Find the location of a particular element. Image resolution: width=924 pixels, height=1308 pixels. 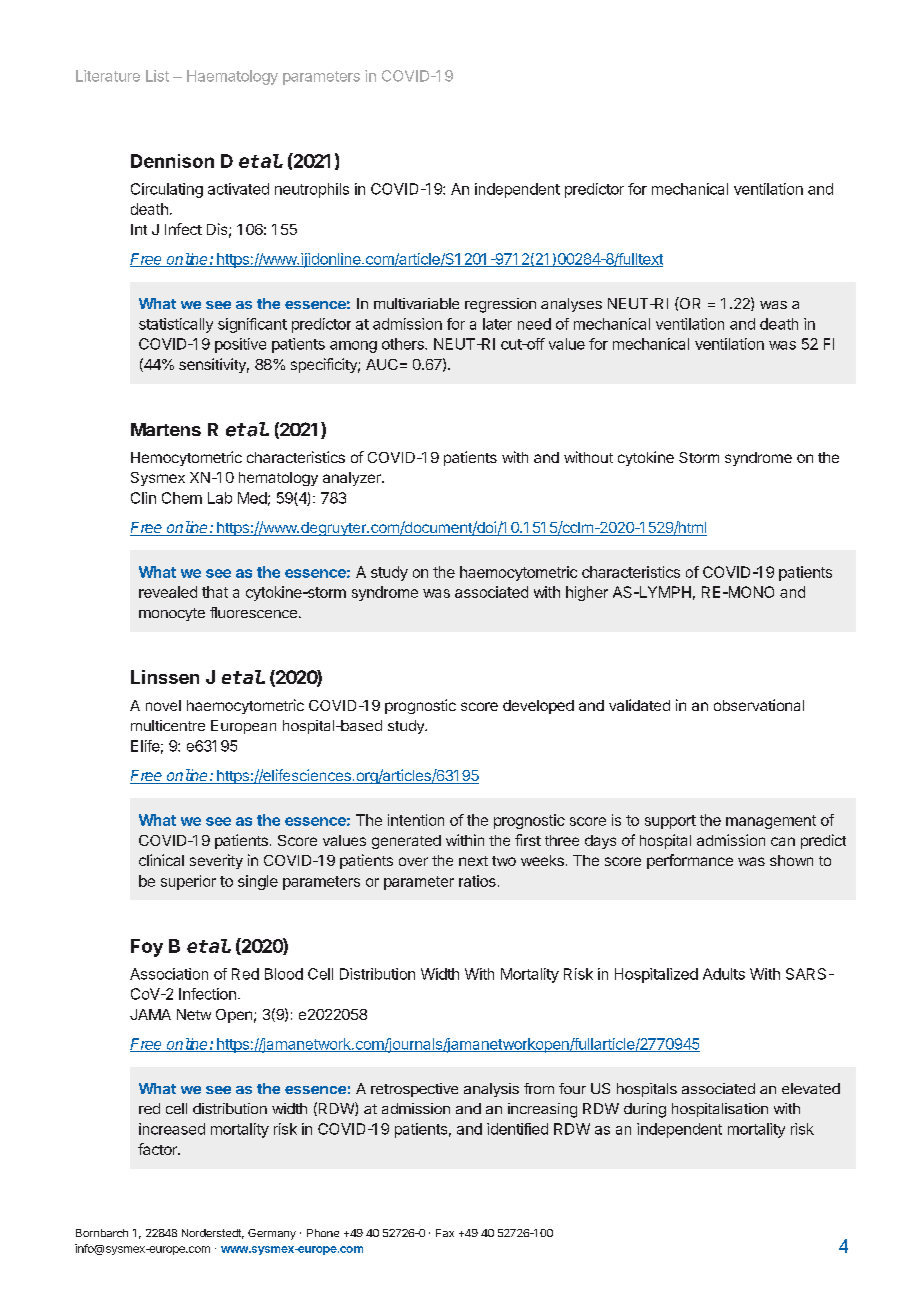

List is located at coordinates (157, 76).
